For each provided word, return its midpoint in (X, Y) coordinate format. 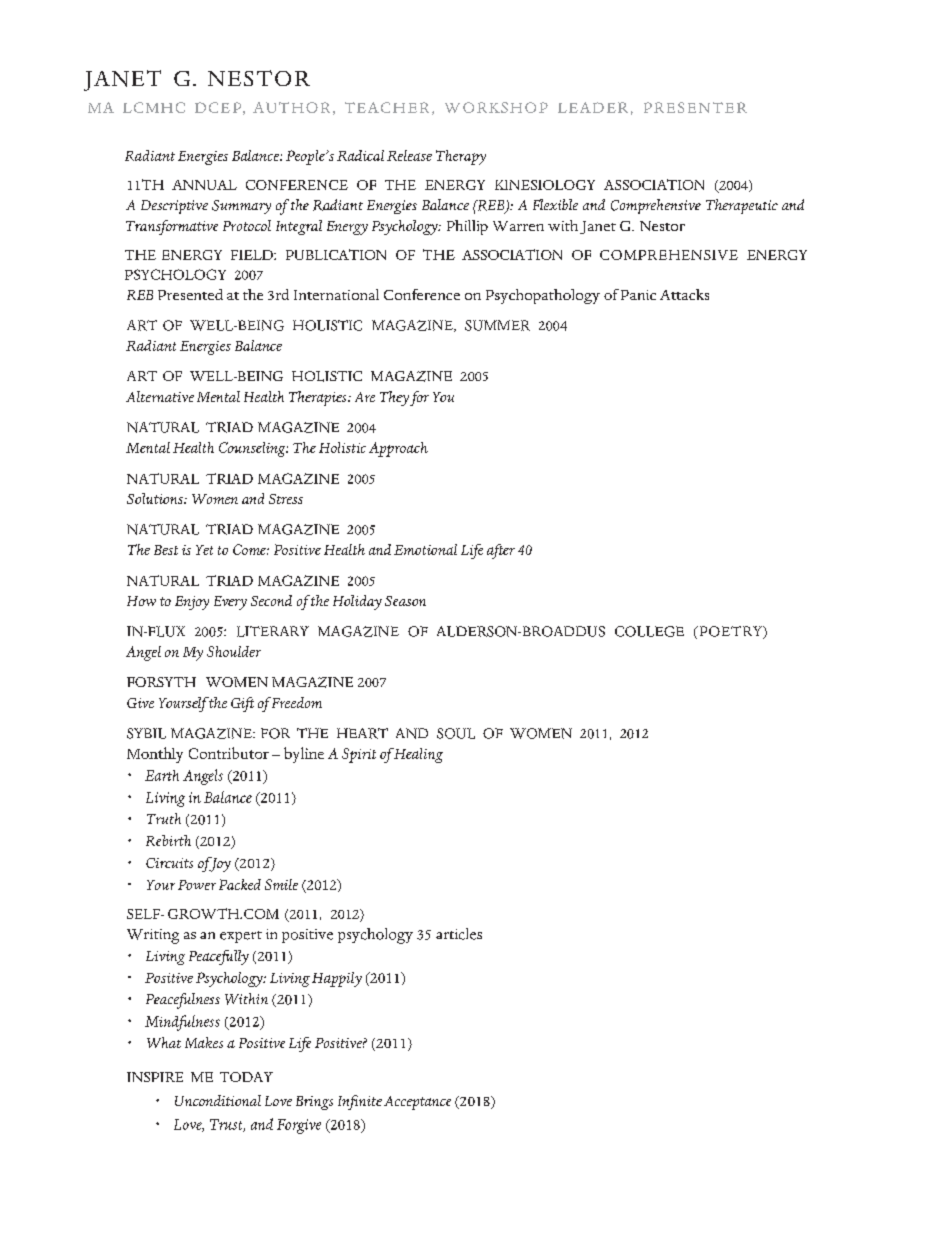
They (394, 398)
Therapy (461, 157)
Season (405, 601)
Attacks (684, 294)
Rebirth (168, 840)
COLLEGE (649, 631)
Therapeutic (742, 206)
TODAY (246, 1077)
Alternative (160, 396)
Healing (418, 755)
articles (459, 934)
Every (230, 603)
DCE (212, 107)
